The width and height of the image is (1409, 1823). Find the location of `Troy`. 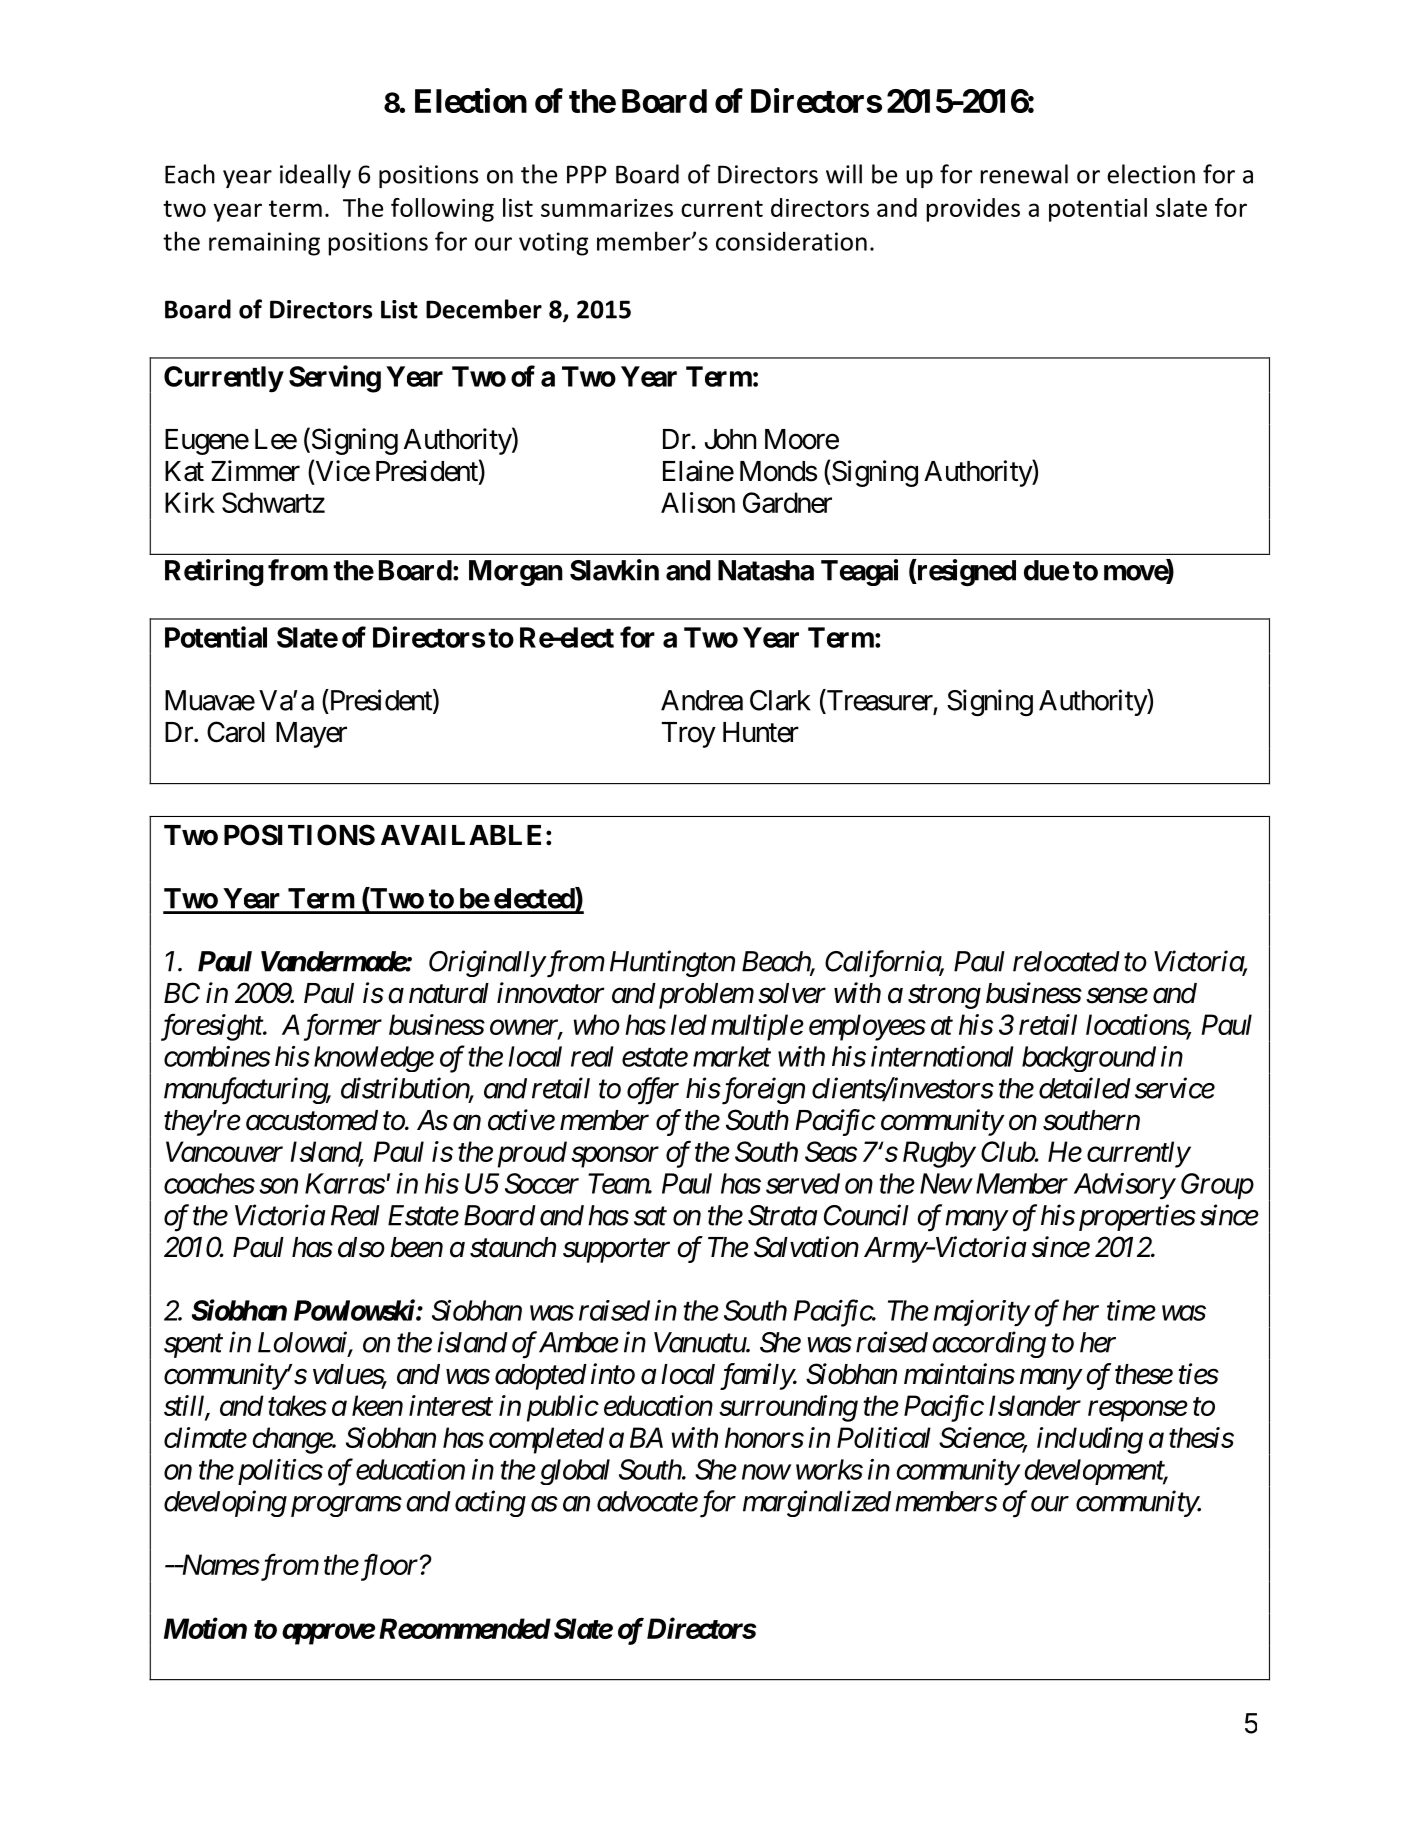

Troy is located at coordinates (689, 735).
